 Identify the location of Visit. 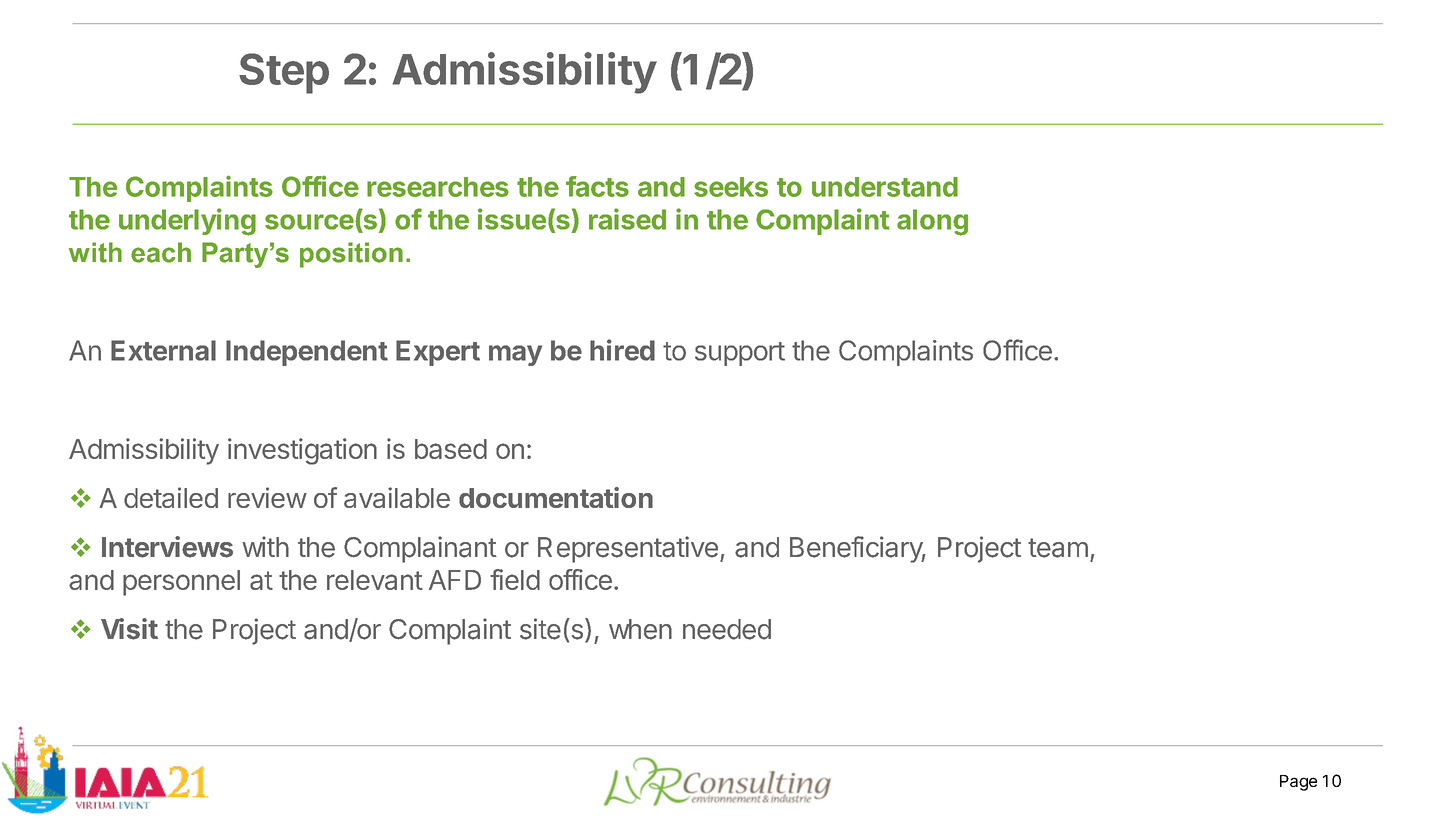
(129, 629).
